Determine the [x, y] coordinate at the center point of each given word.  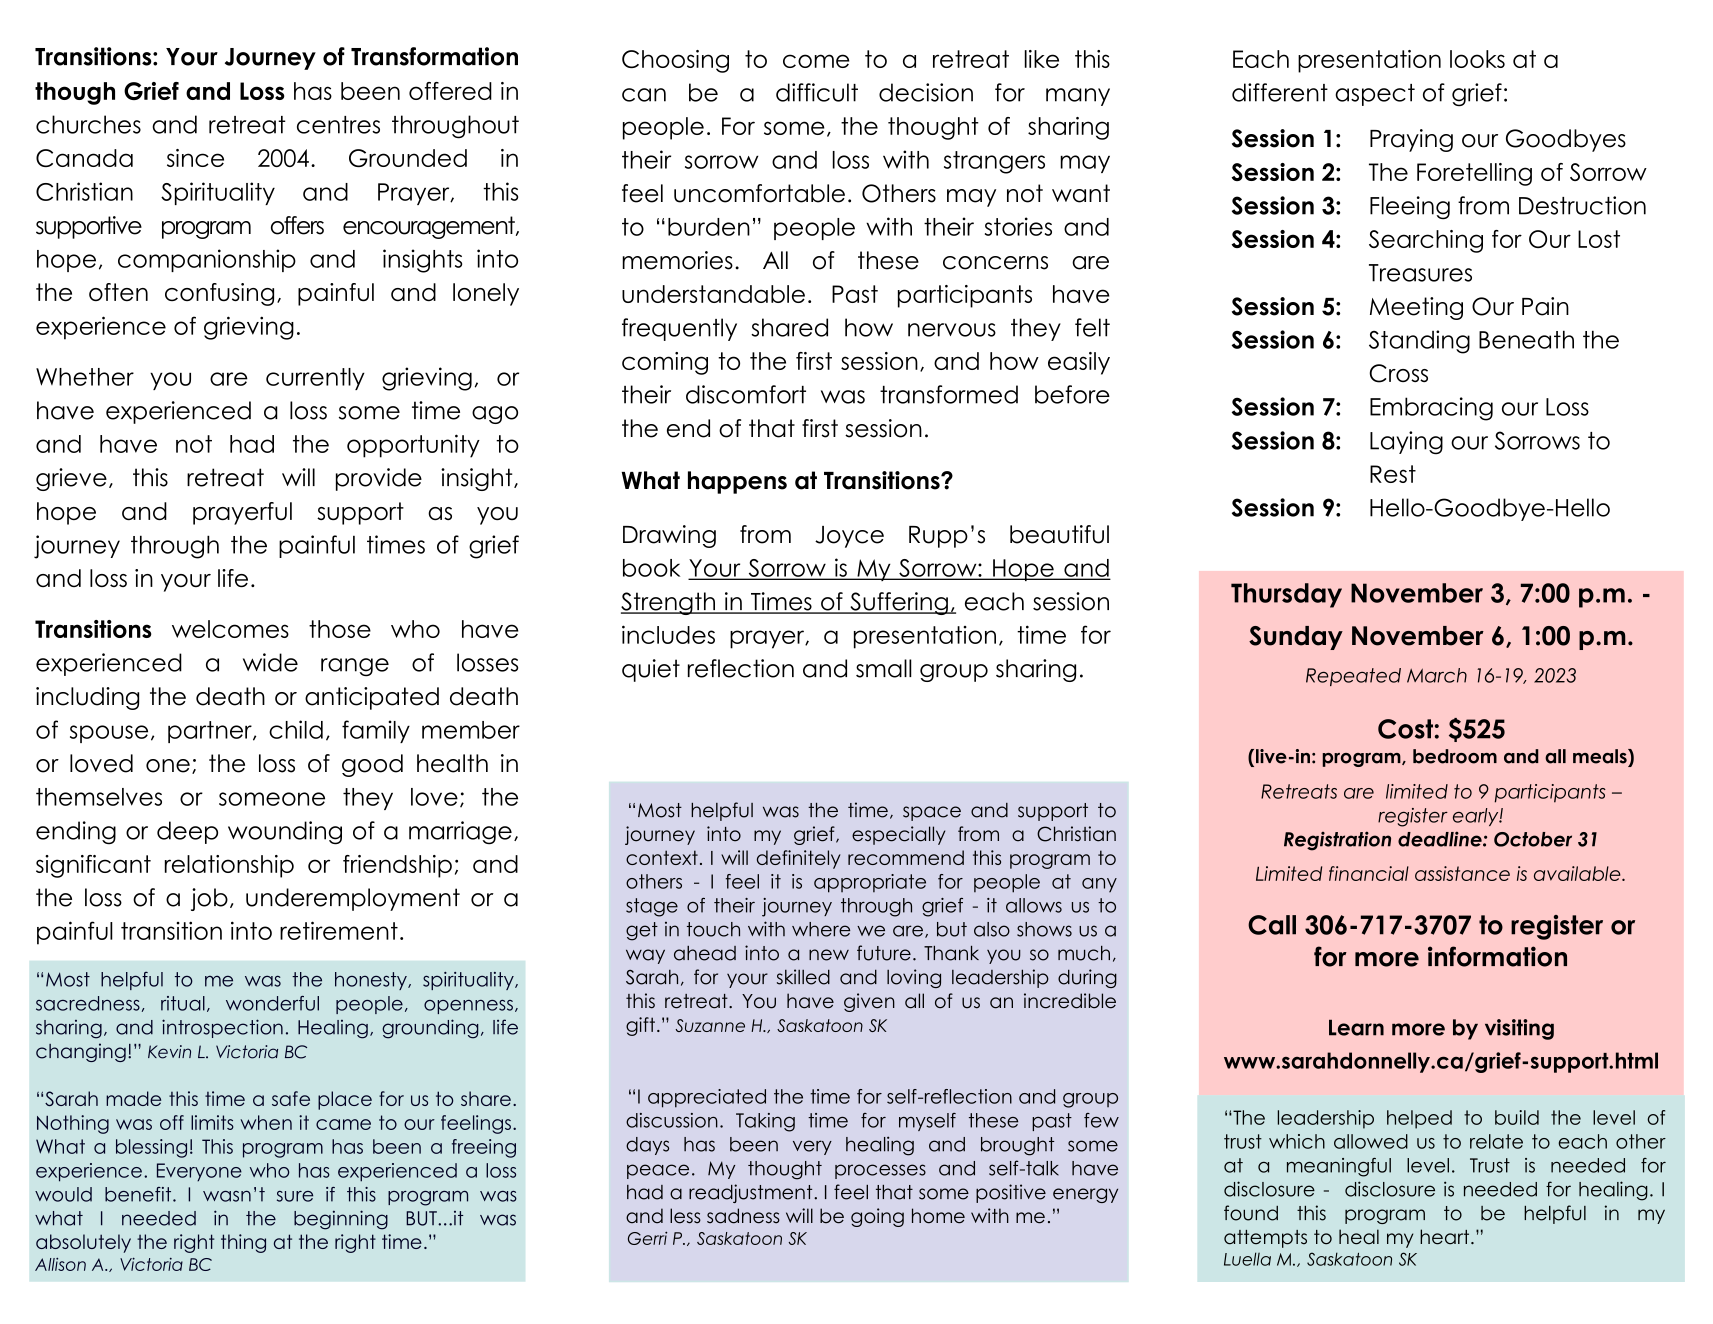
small [884, 668]
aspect [1375, 95]
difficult [817, 92]
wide [270, 662]
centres [338, 125]
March [1437, 675]
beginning [341, 1220]
